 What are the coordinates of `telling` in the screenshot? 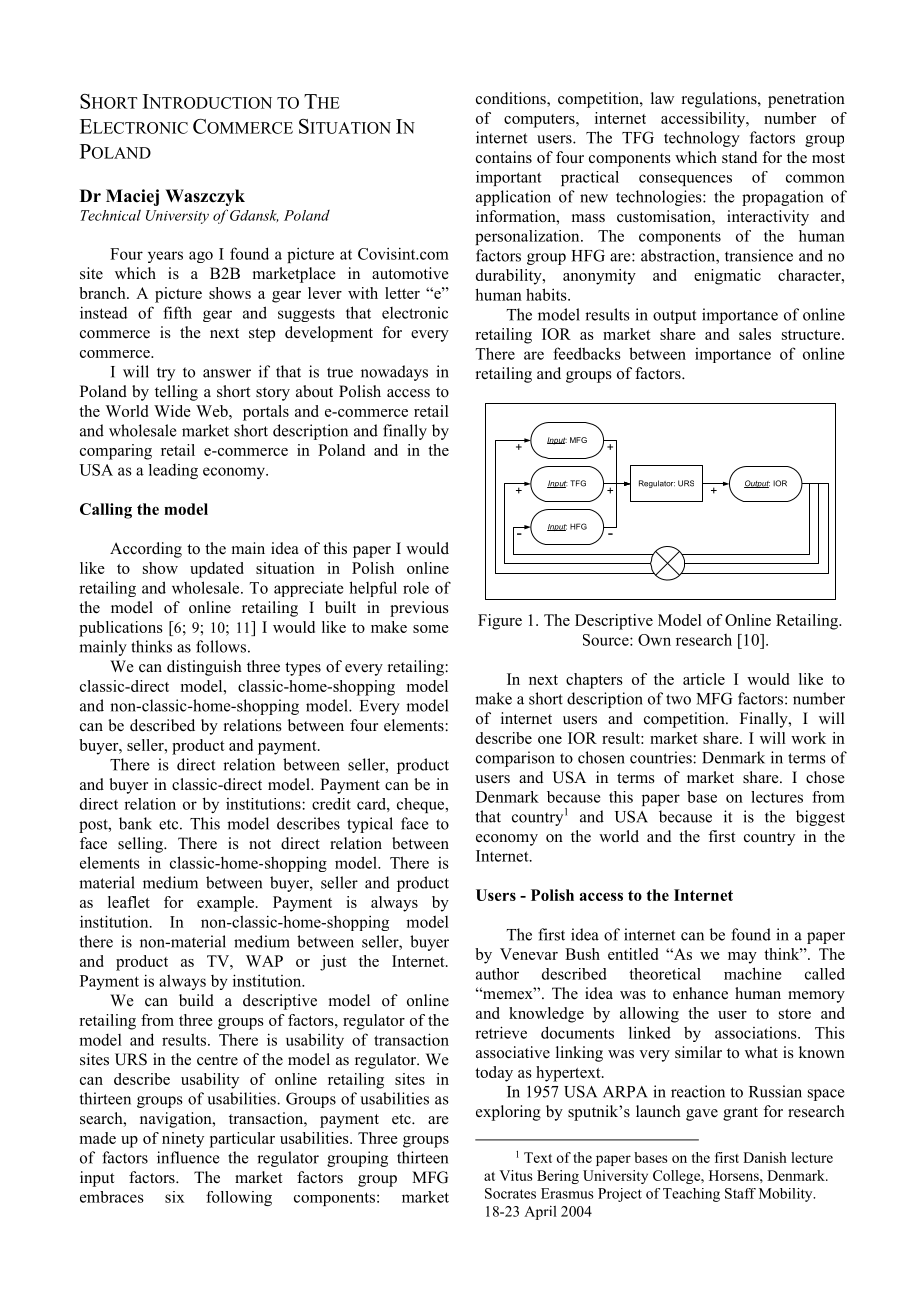 It's located at (176, 393).
